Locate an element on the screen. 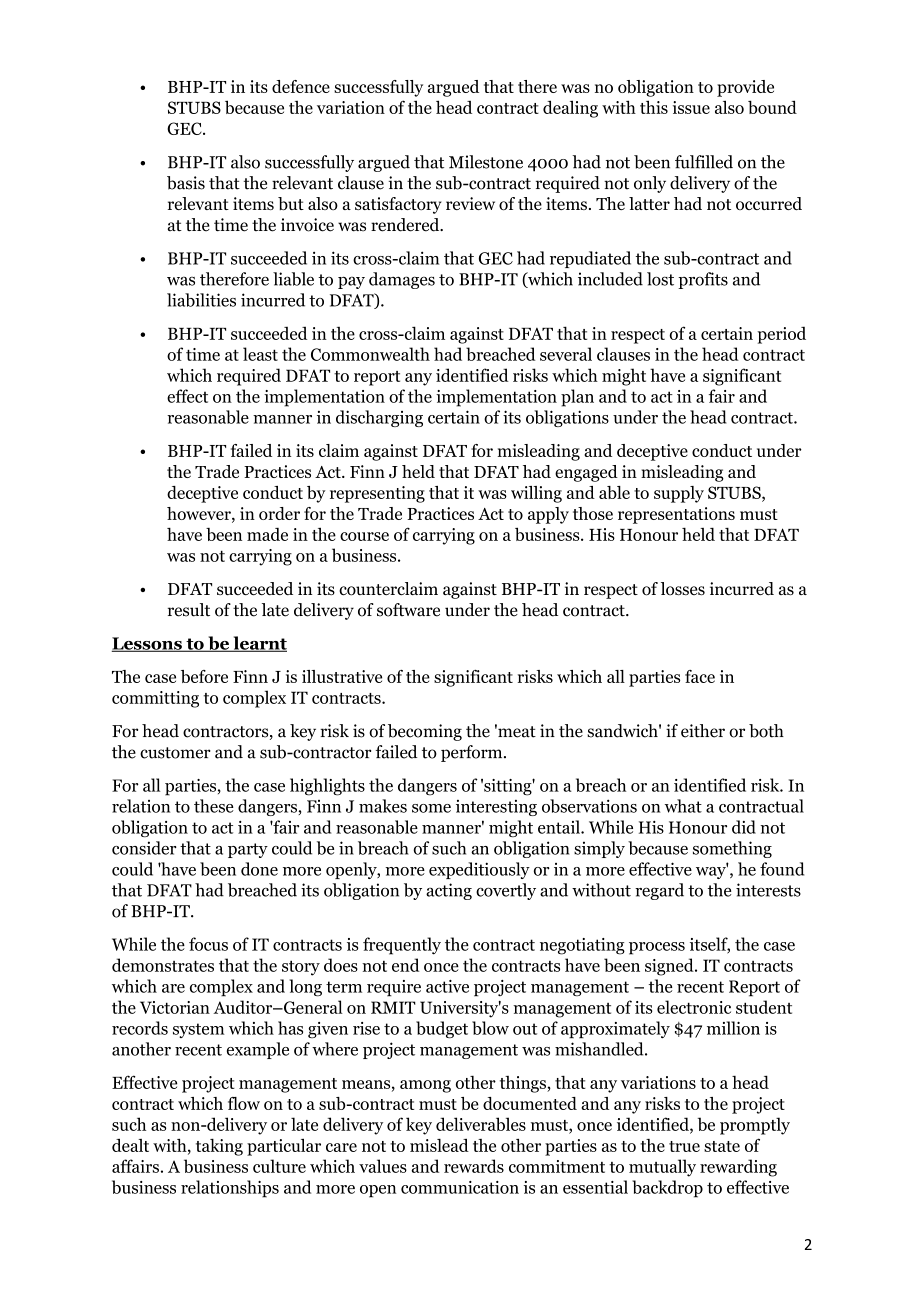 The height and width of the screenshot is (1308, 924). issue is located at coordinates (691, 107).
